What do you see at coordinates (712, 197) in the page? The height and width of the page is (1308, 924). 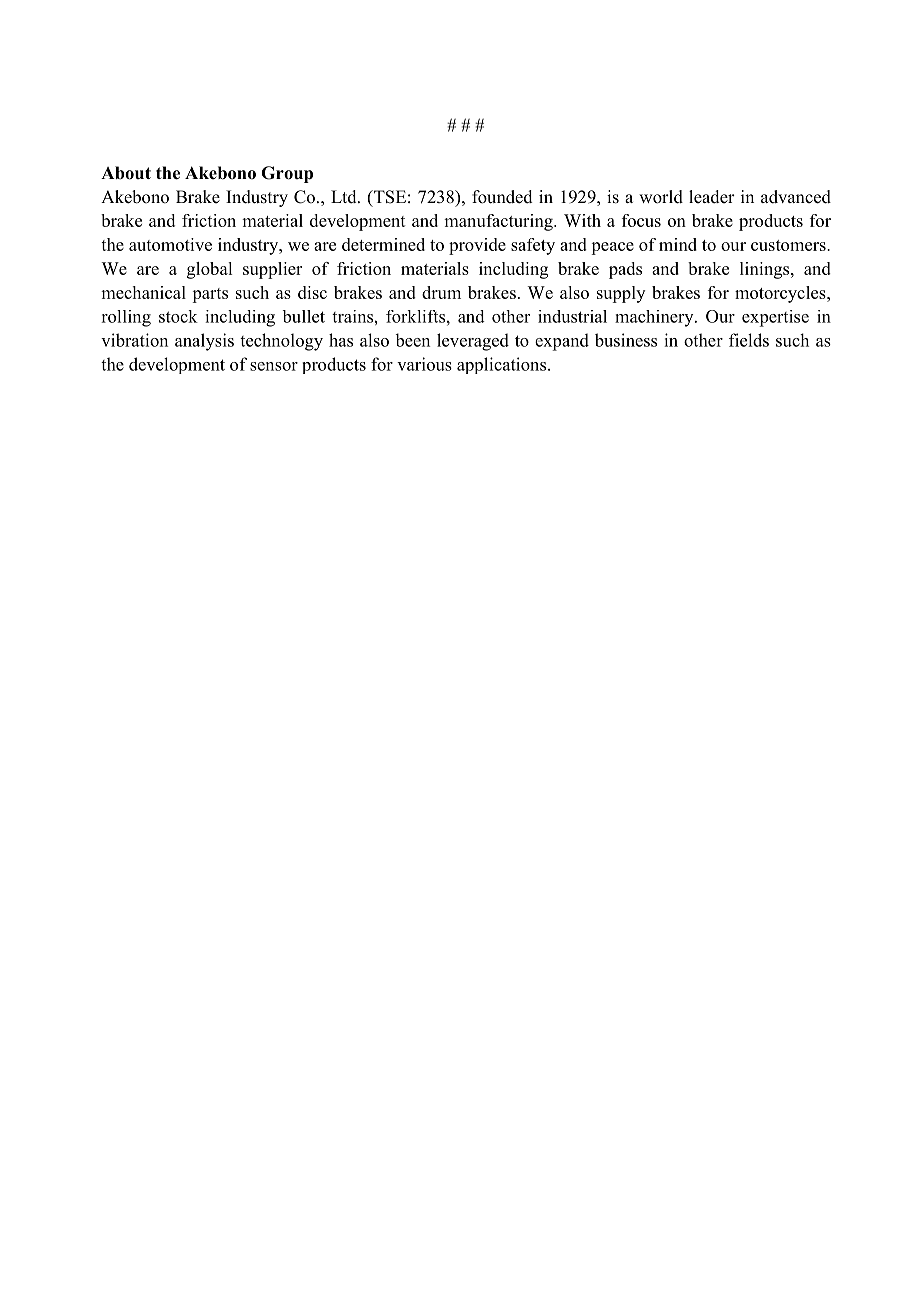 I see `leader` at bounding box center [712, 197].
